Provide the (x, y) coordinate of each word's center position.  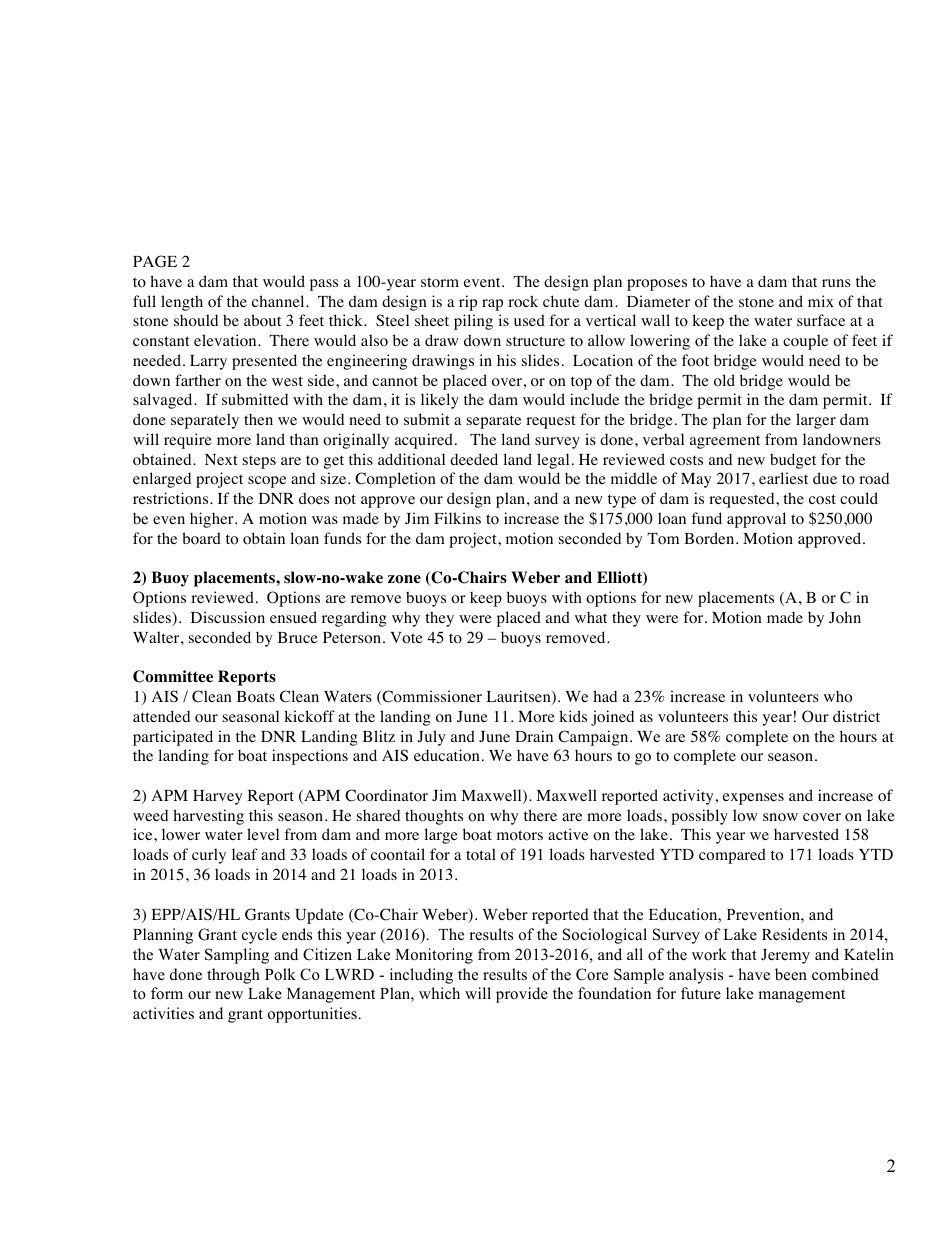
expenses (753, 799)
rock (523, 301)
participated (173, 738)
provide (522, 995)
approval (756, 520)
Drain (534, 736)
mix (821, 301)
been (791, 974)
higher (213, 520)
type (622, 501)
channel (279, 301)
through (233, 976)
